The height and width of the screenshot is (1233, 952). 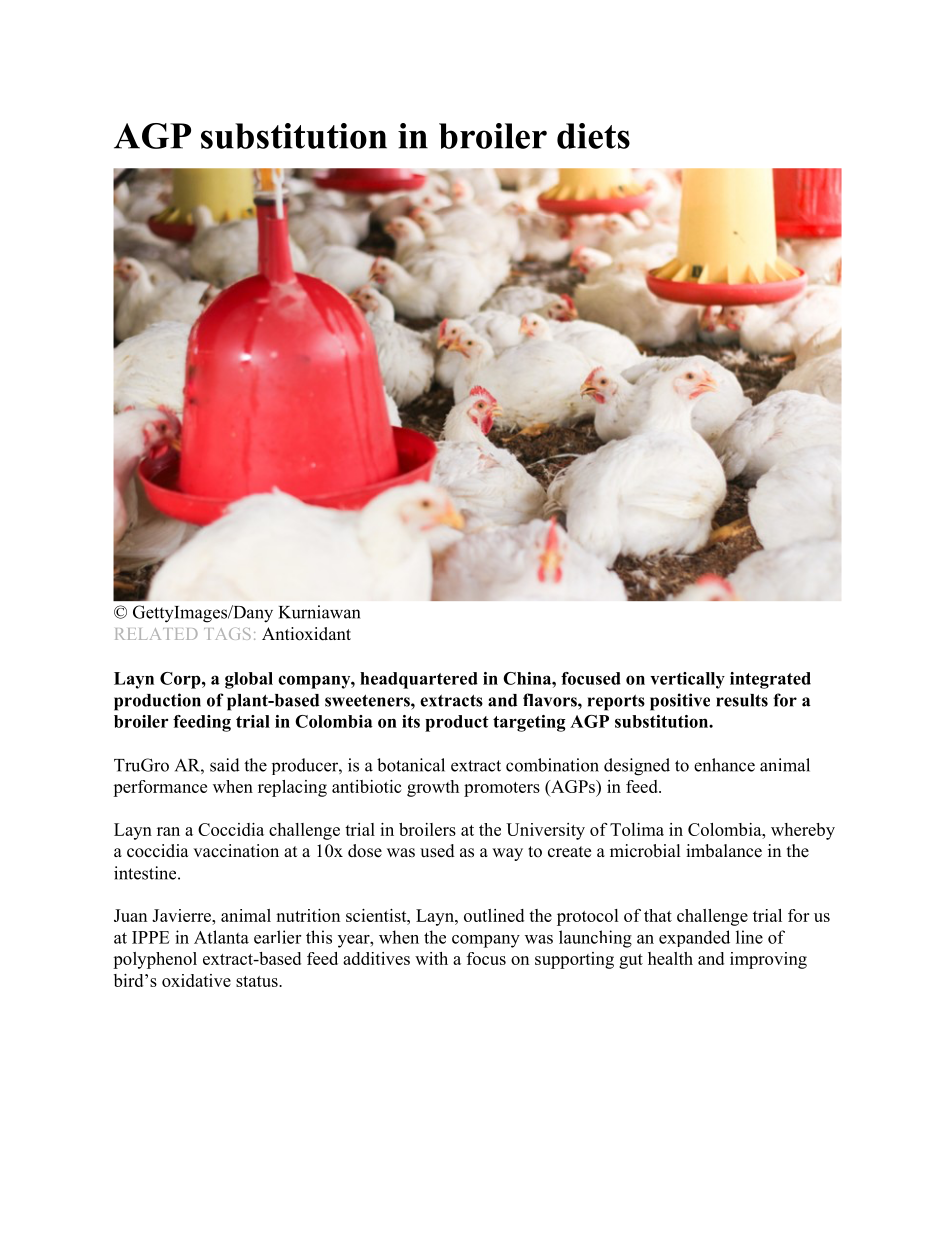 What do you see at coordinates (227, 634) in the screenshot?
I see `TAGS` at bounding box center [227, 634].
